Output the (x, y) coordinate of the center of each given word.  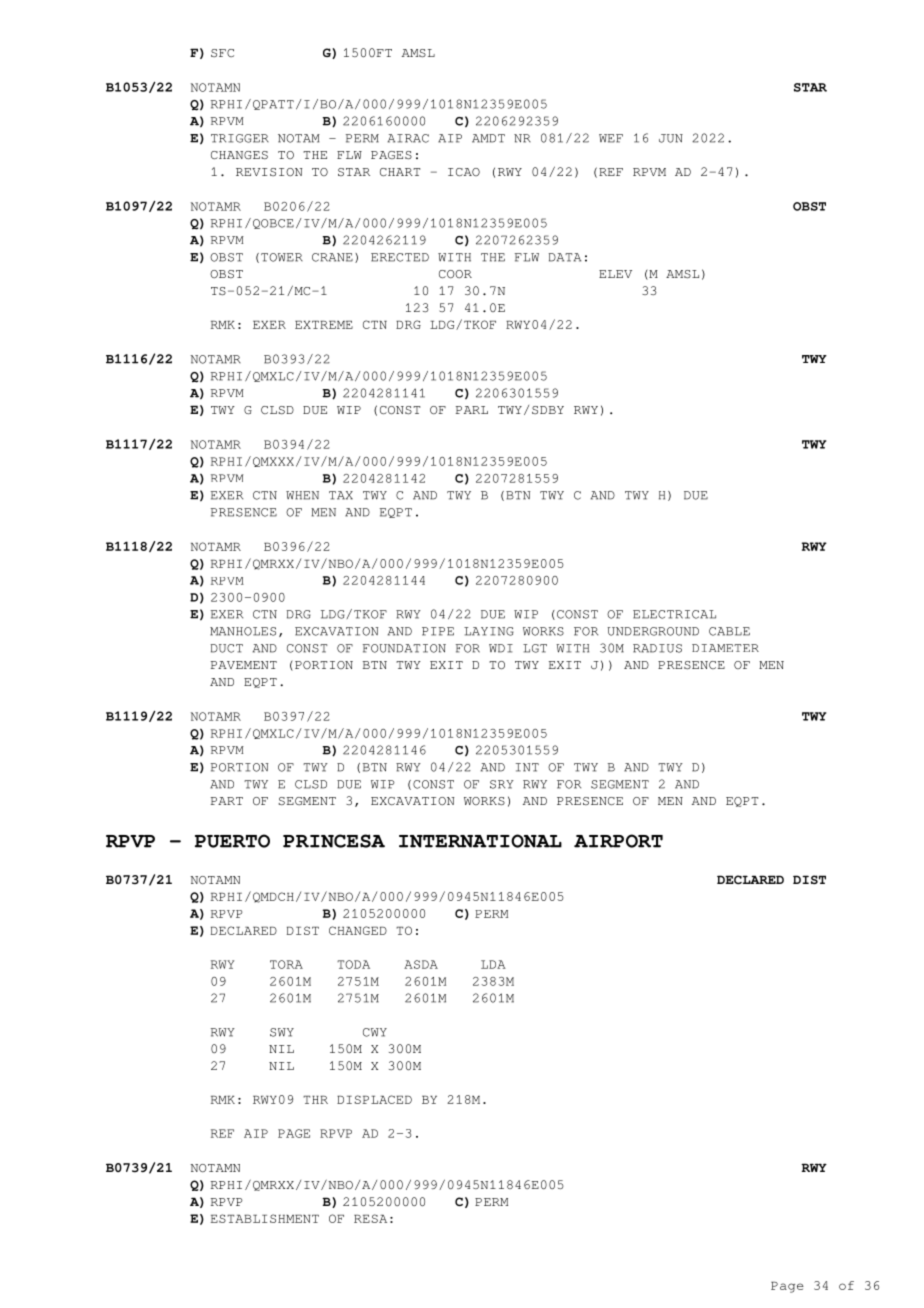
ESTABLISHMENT (265, 1218)
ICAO (464, 172)
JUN (671, 138)
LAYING (489, 631)
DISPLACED (374, 1099)
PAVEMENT (244, 665)
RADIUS (657, 648)
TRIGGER (240, 138)
